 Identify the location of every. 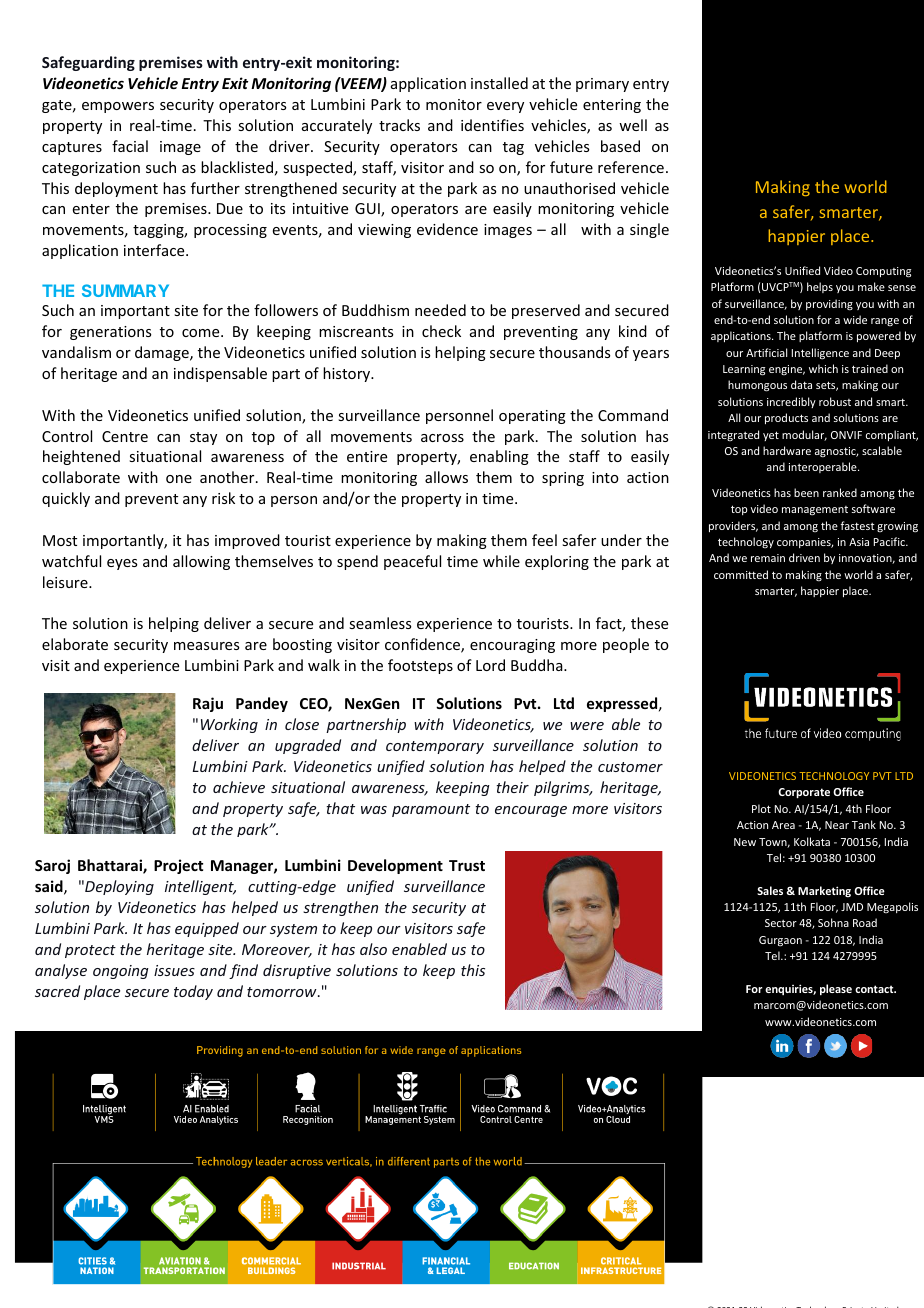
(505, 107).
